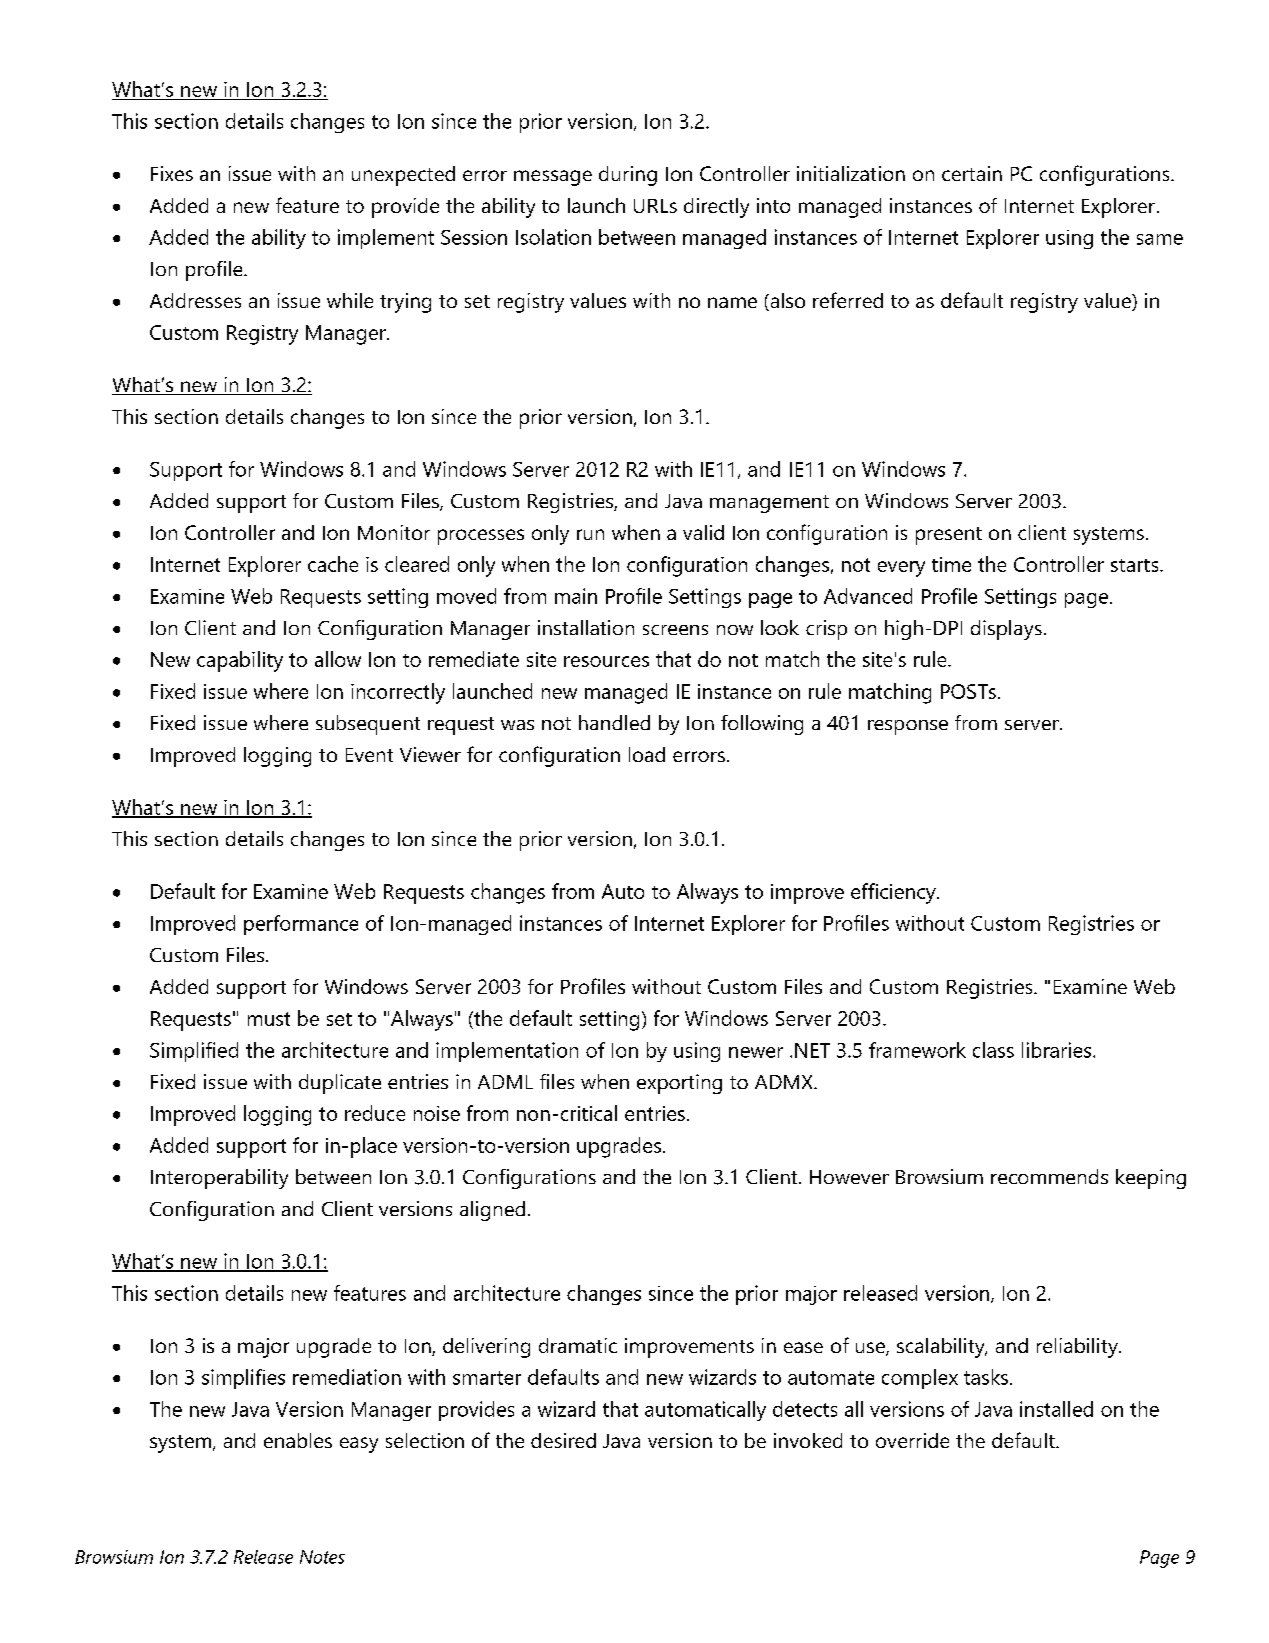 Image resolution: width=1269 pixels, height=1643 pixels. Describe the element at coordinates (972, 173) in the page. I see `certain` at that location.
